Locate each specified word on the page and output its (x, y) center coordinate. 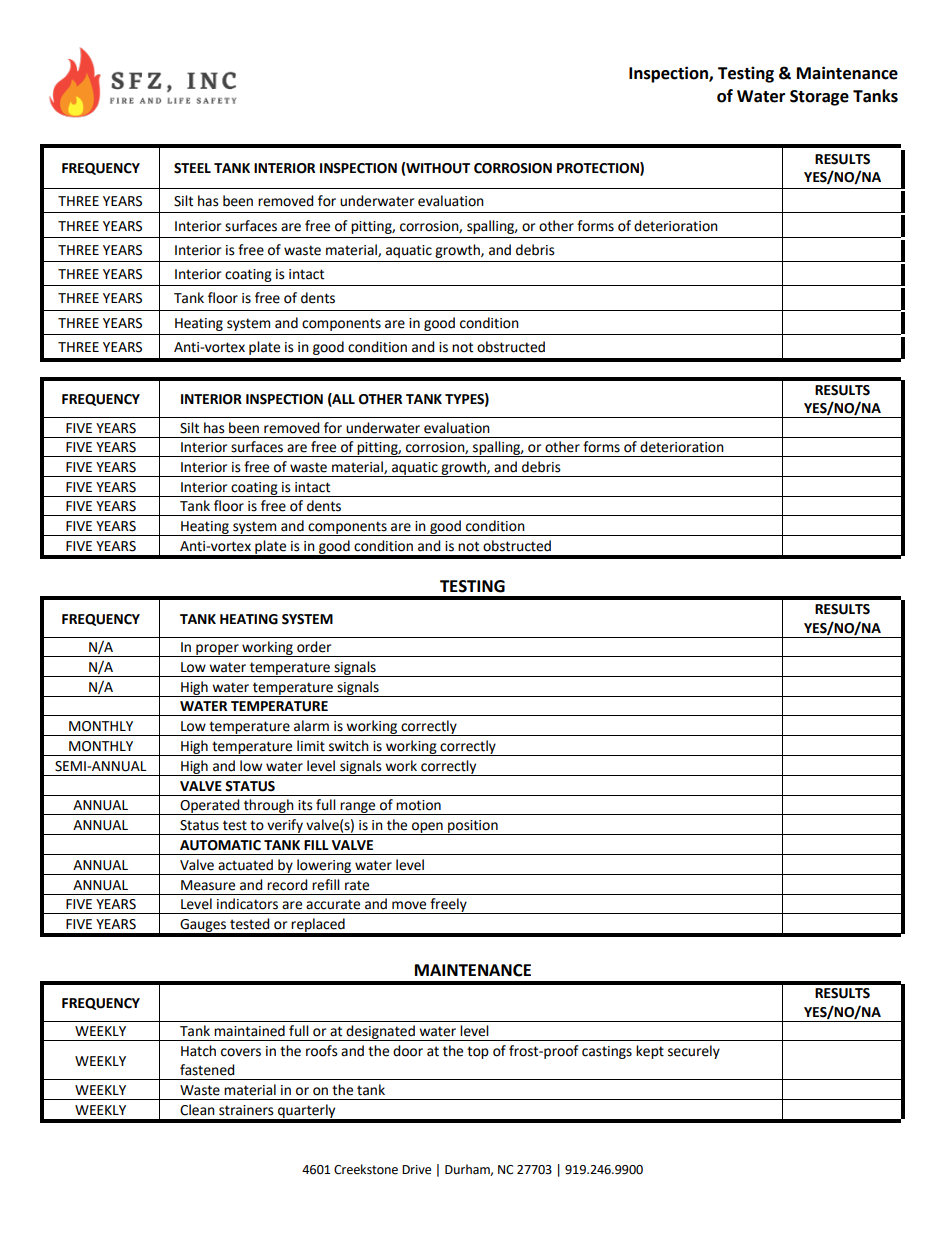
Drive (416, 1170)
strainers (246, 1110)
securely (694, 1052)
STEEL (192, 168)
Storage (819, 98)
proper (217, 650)
